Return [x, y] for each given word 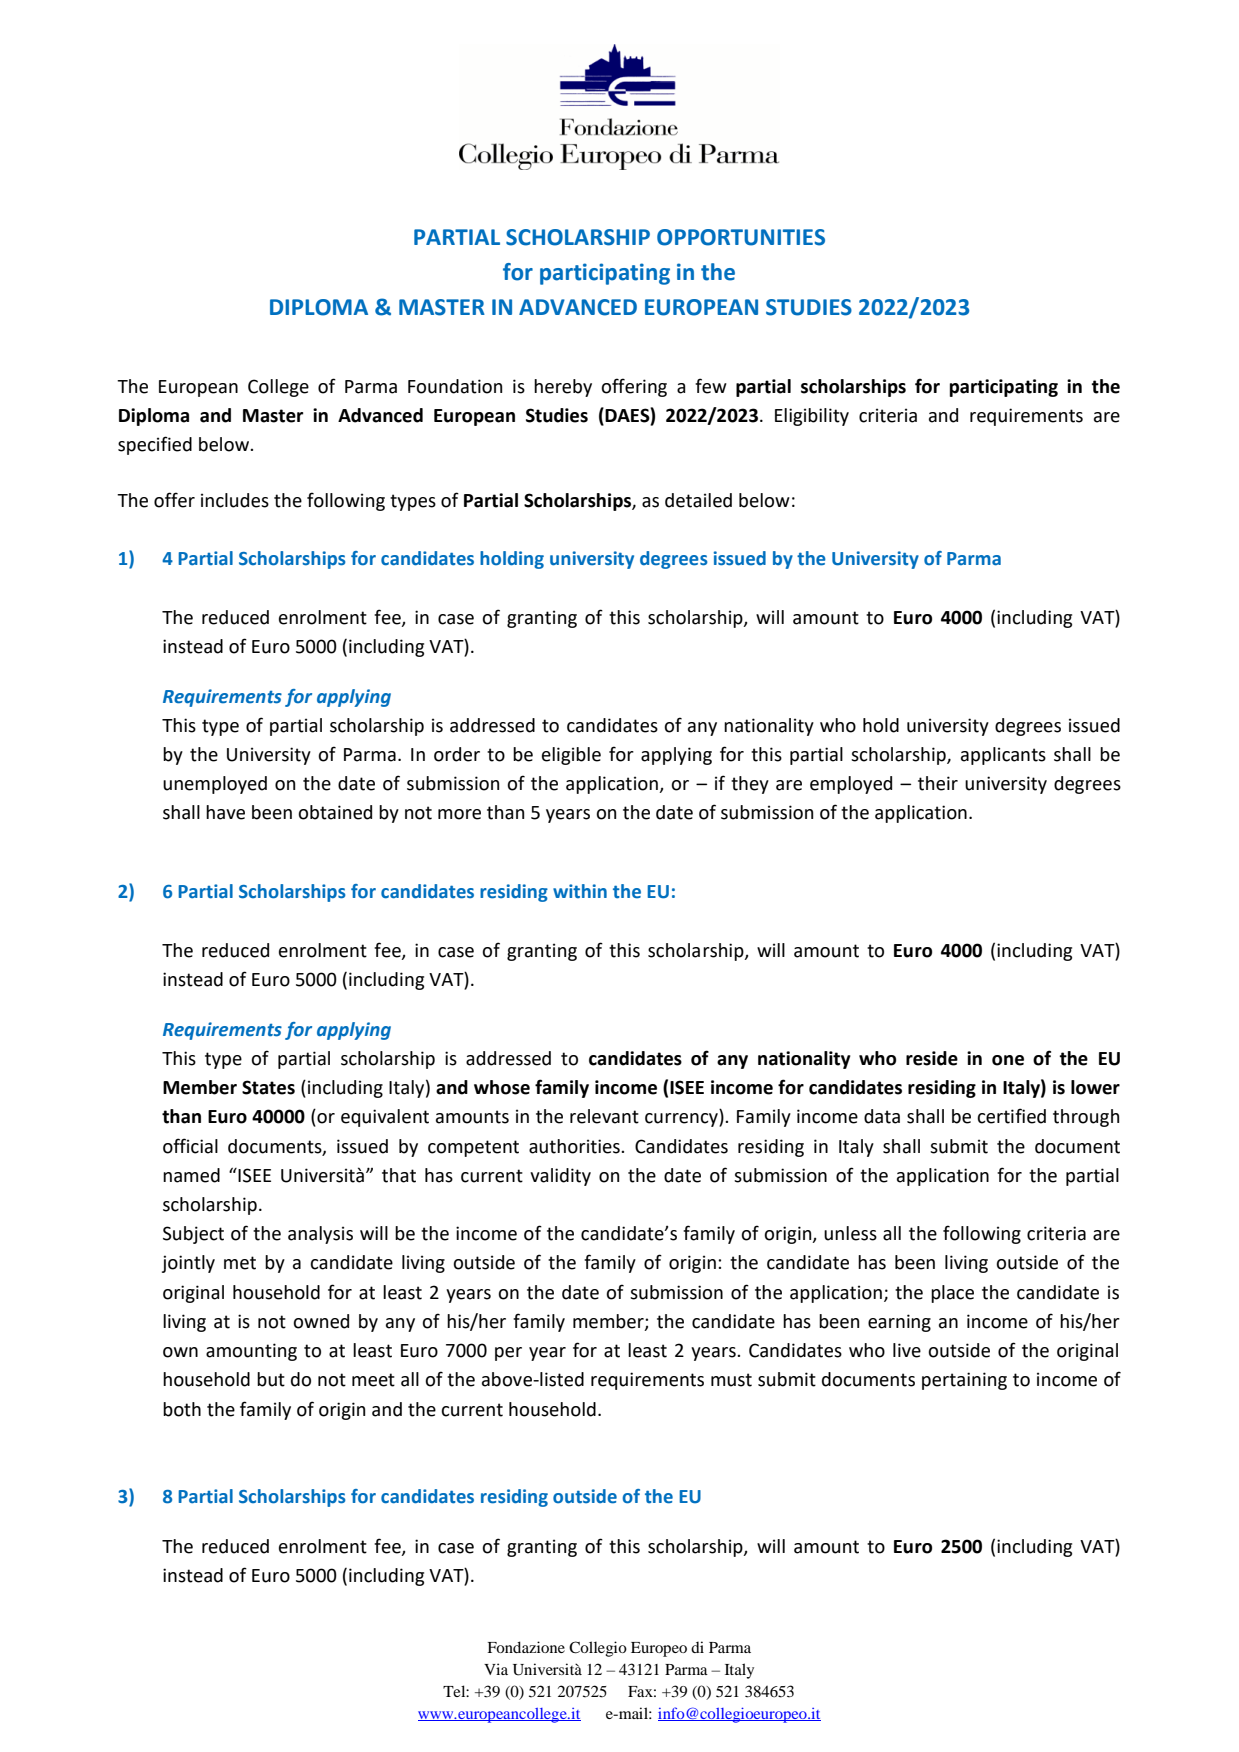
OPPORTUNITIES [741, 237]
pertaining [964, 1381]
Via [496, 1669]
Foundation [455, 386]
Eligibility [812, 417]
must [731, 1380]
